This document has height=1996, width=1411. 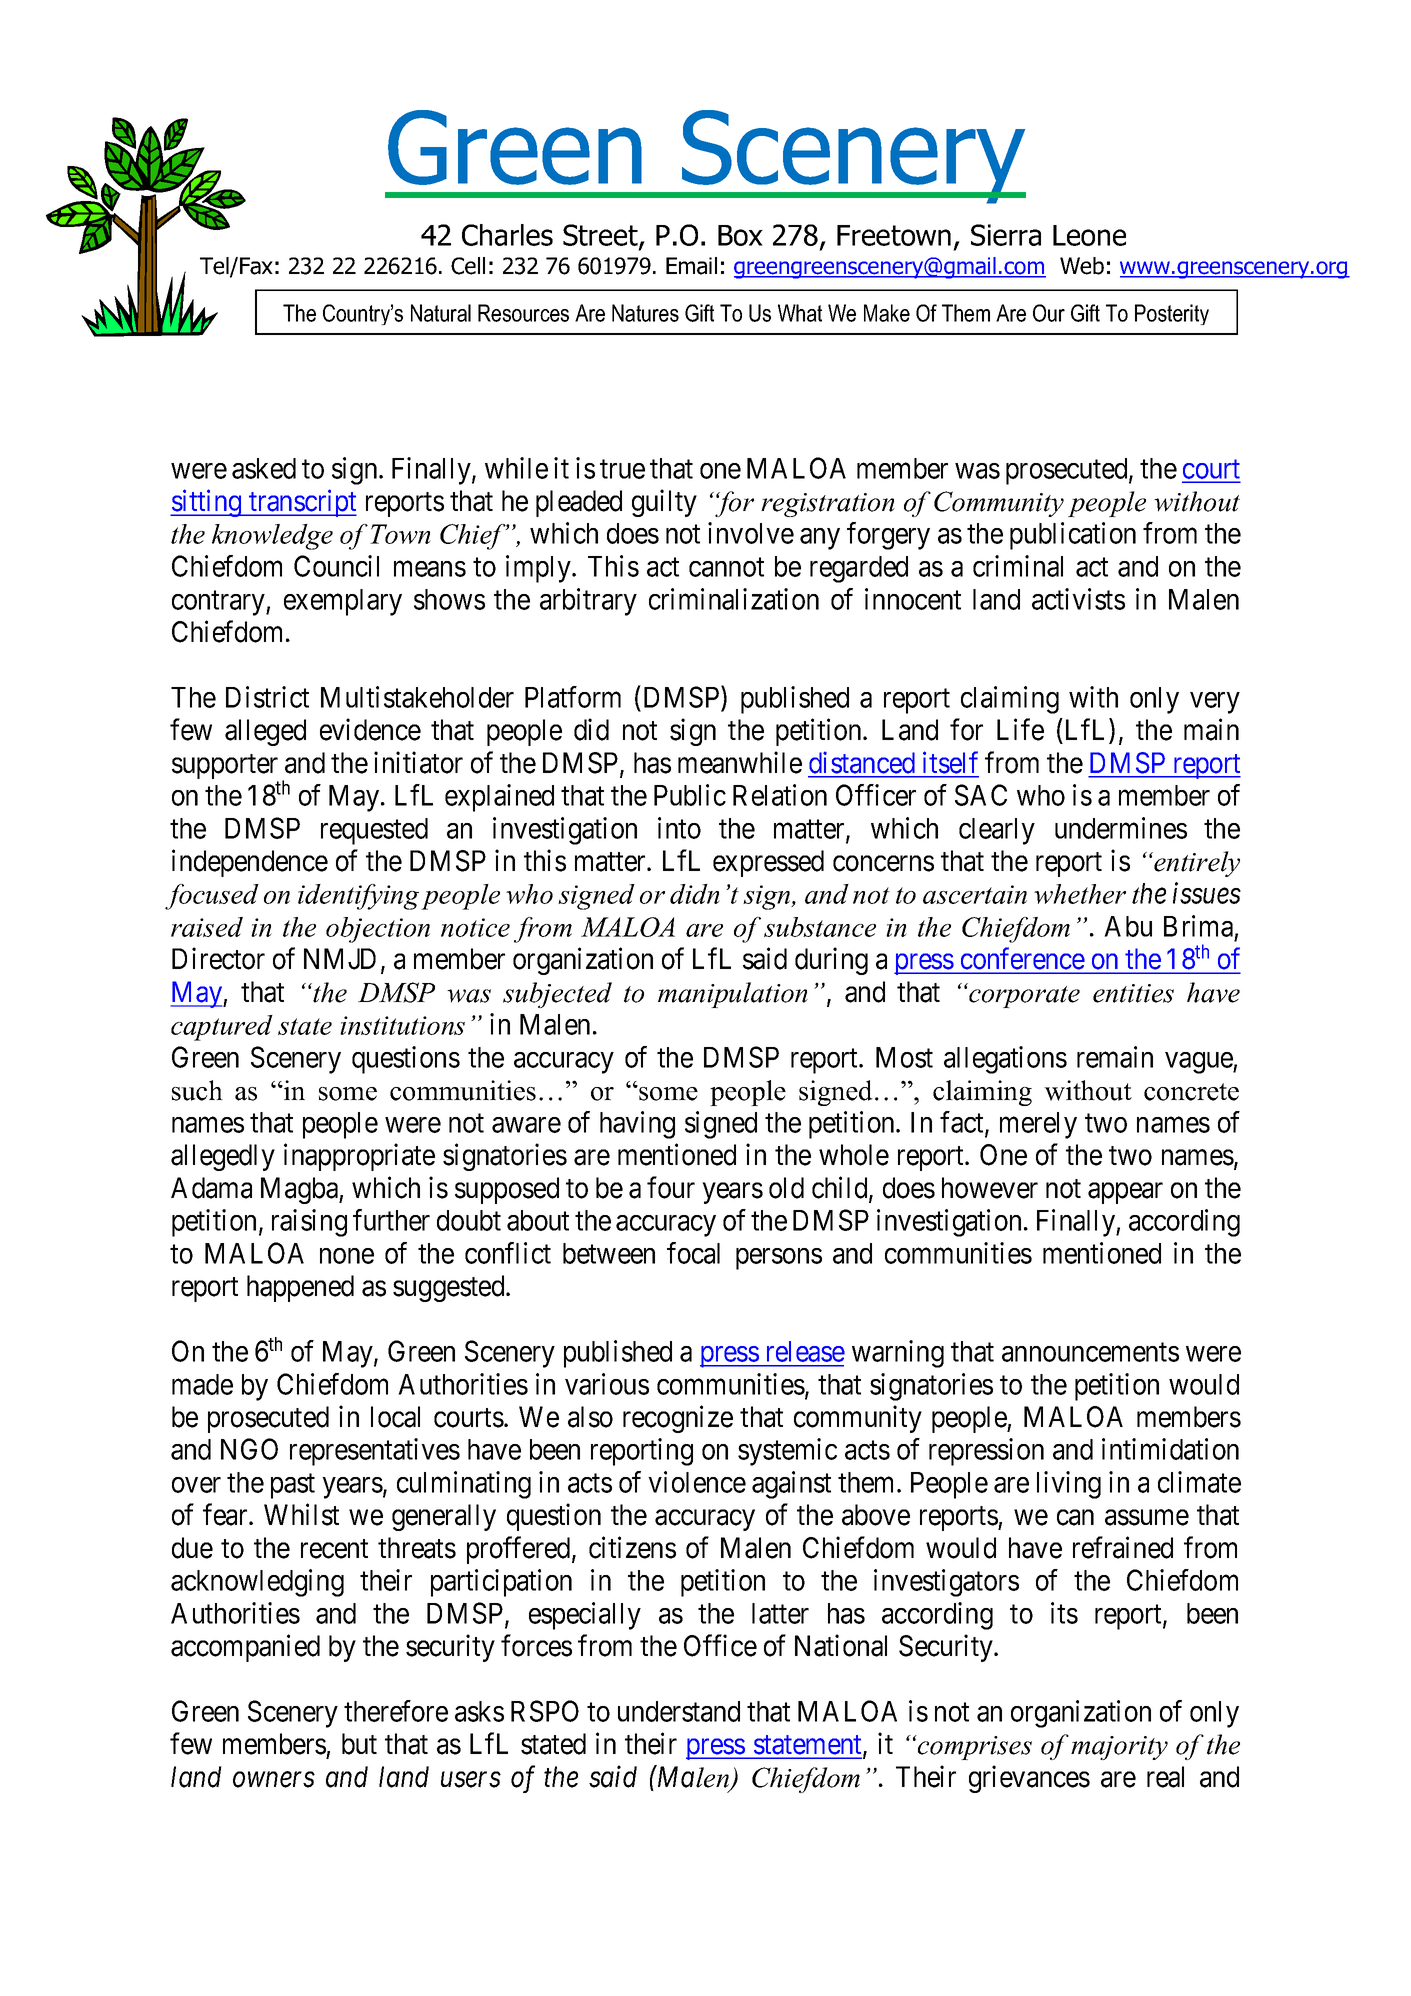 What do you see at coordinates (402, 1025) in the document?
I see `institutions` at bounding box center [402, 1025].
